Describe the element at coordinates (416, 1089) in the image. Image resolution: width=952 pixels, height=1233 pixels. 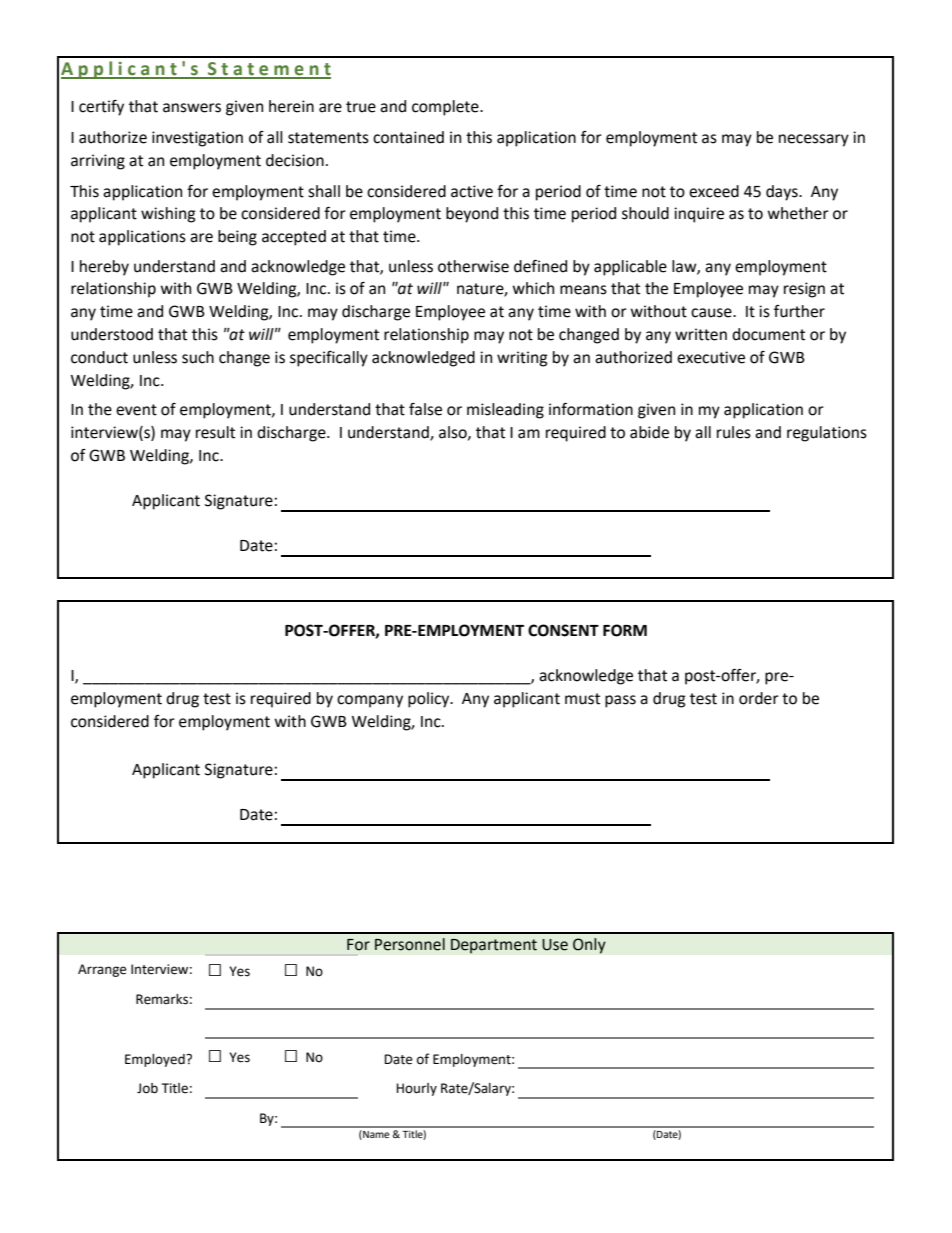
I see `Hourly` at that location.
